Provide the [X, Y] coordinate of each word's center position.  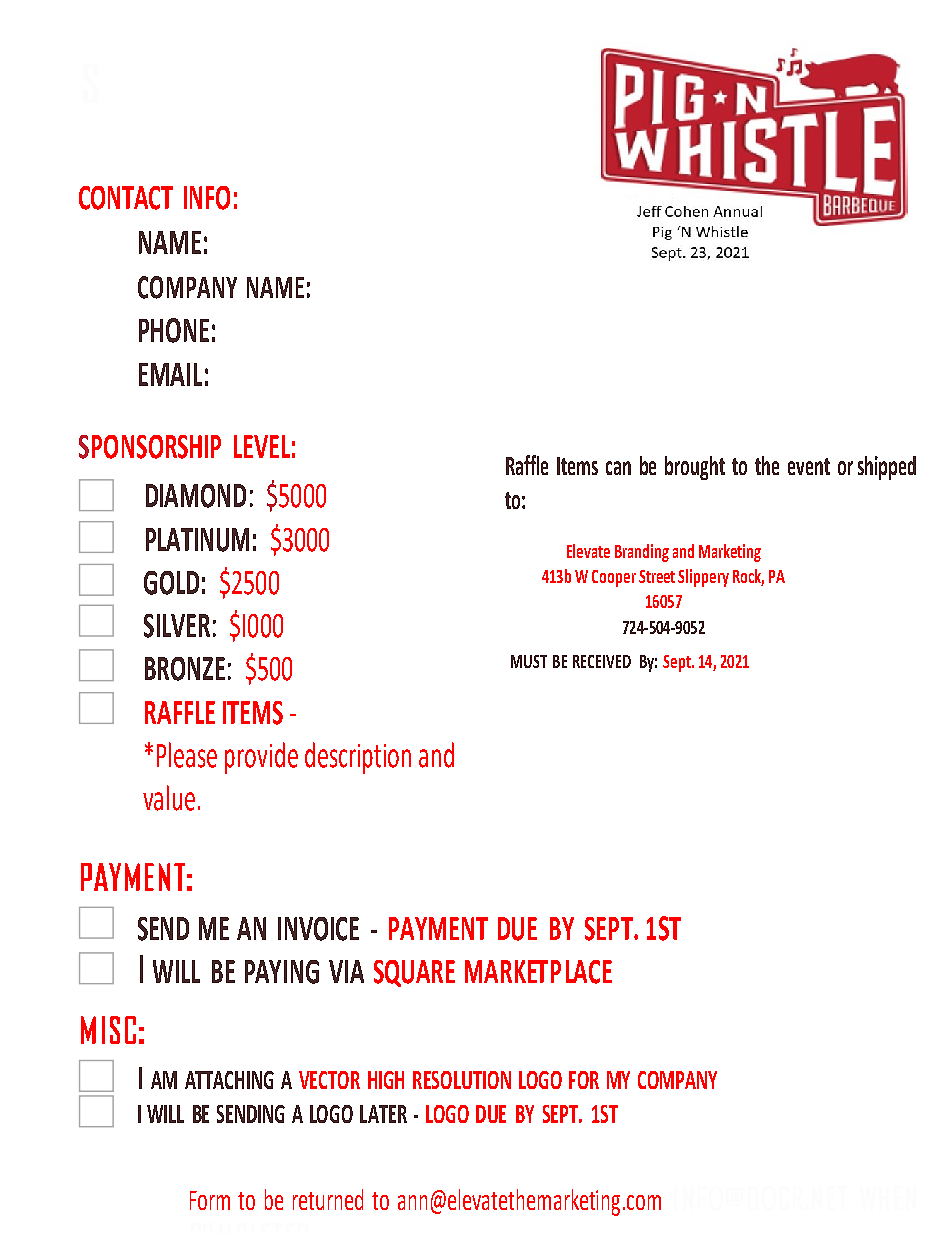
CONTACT [126, 198]
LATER [383, 1114]
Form [210, 1200]
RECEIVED [602, 661]
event [809, 466]
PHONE [174, 330]
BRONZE [185, 669]
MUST [529, 661]
